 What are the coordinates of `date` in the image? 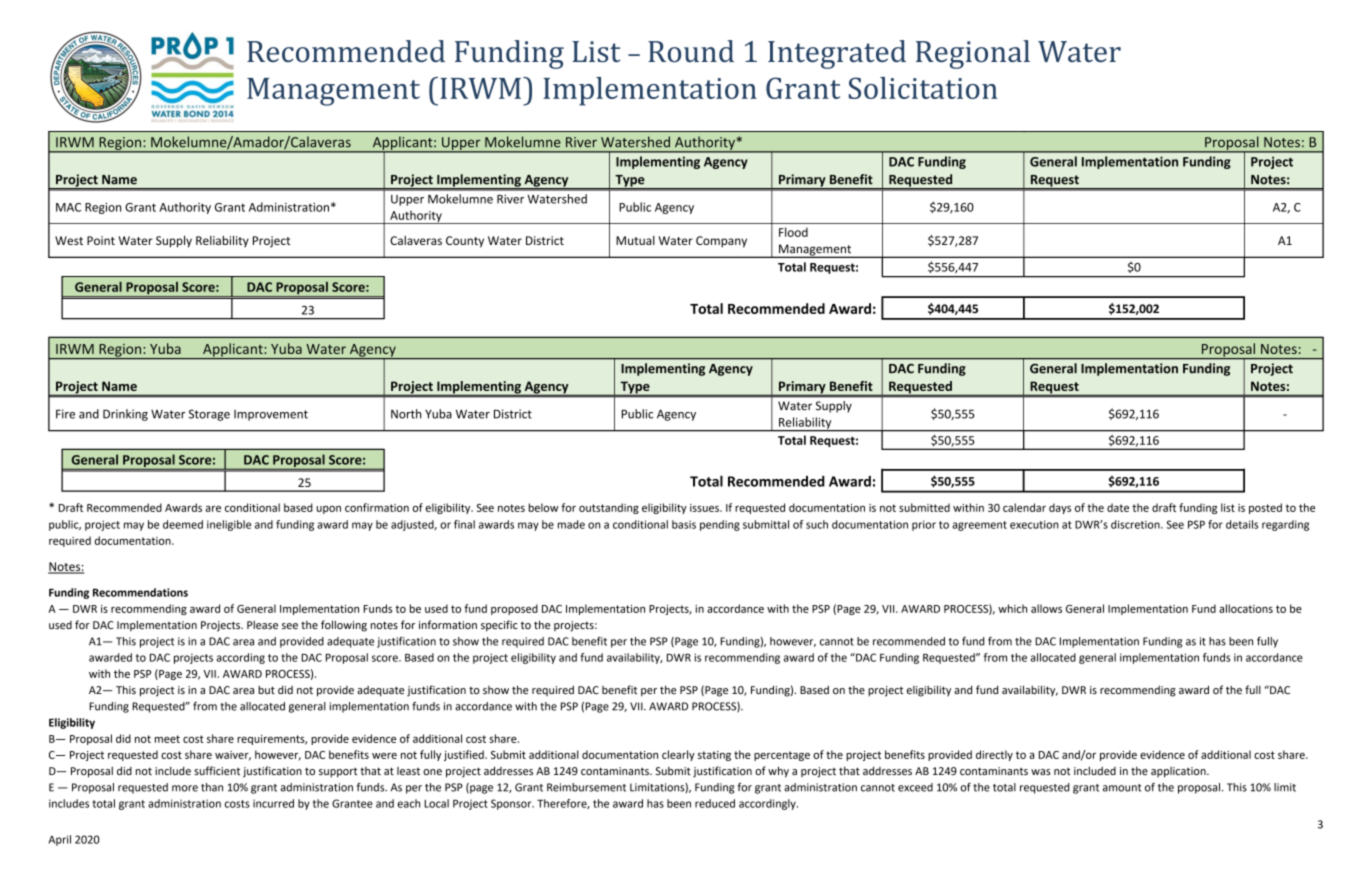 It's located at (1118, 507).
